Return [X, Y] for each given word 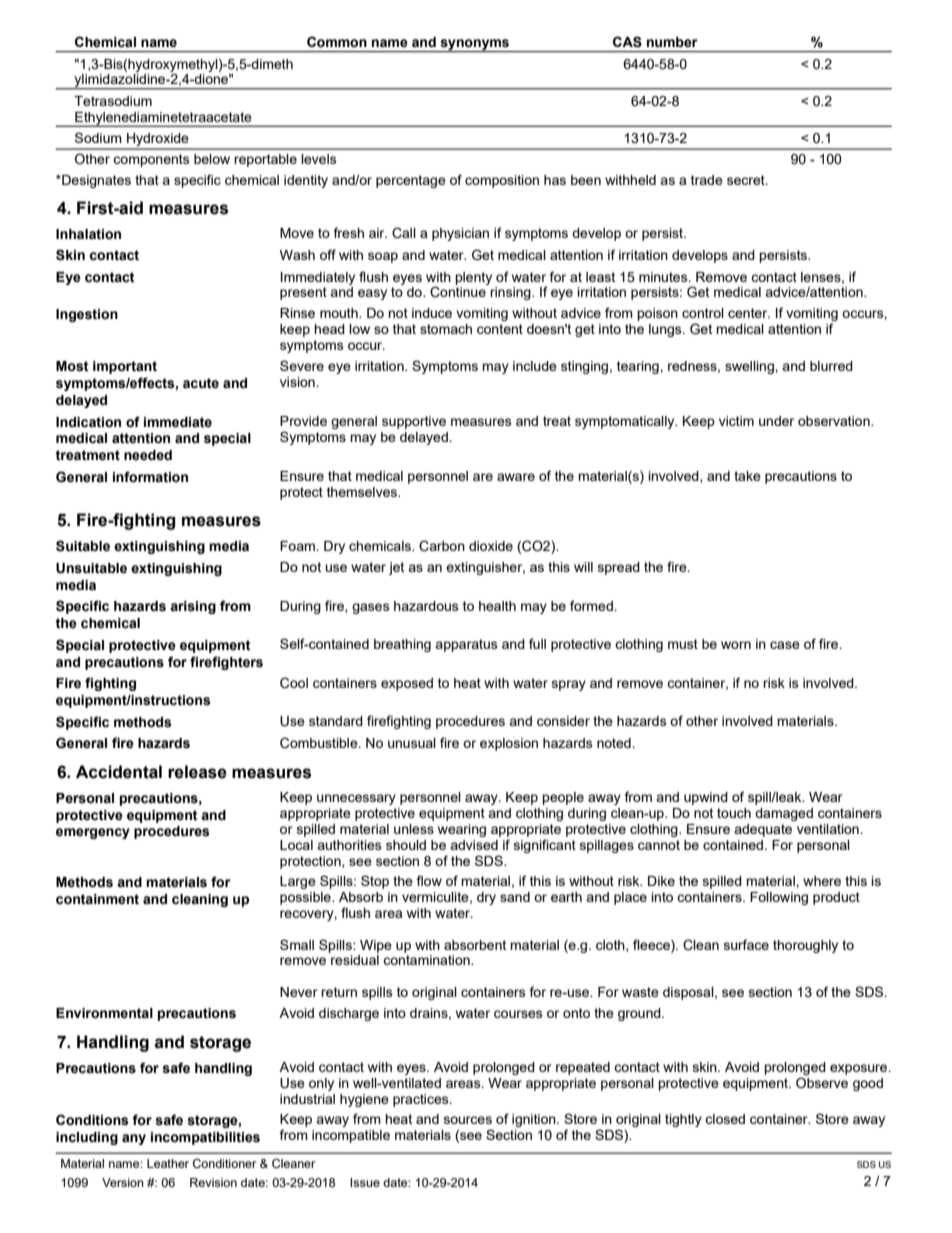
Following [779, 898]
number [672, 42]
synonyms [475, 45]
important [125, 367]
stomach [446, 329]
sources [468, 1120]
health [497, 606]
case [785, 645]
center [749, 313]
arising [193, 607]
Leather [168, 1163]
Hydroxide [158, 141]
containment [97, 899]
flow [429, 880]
